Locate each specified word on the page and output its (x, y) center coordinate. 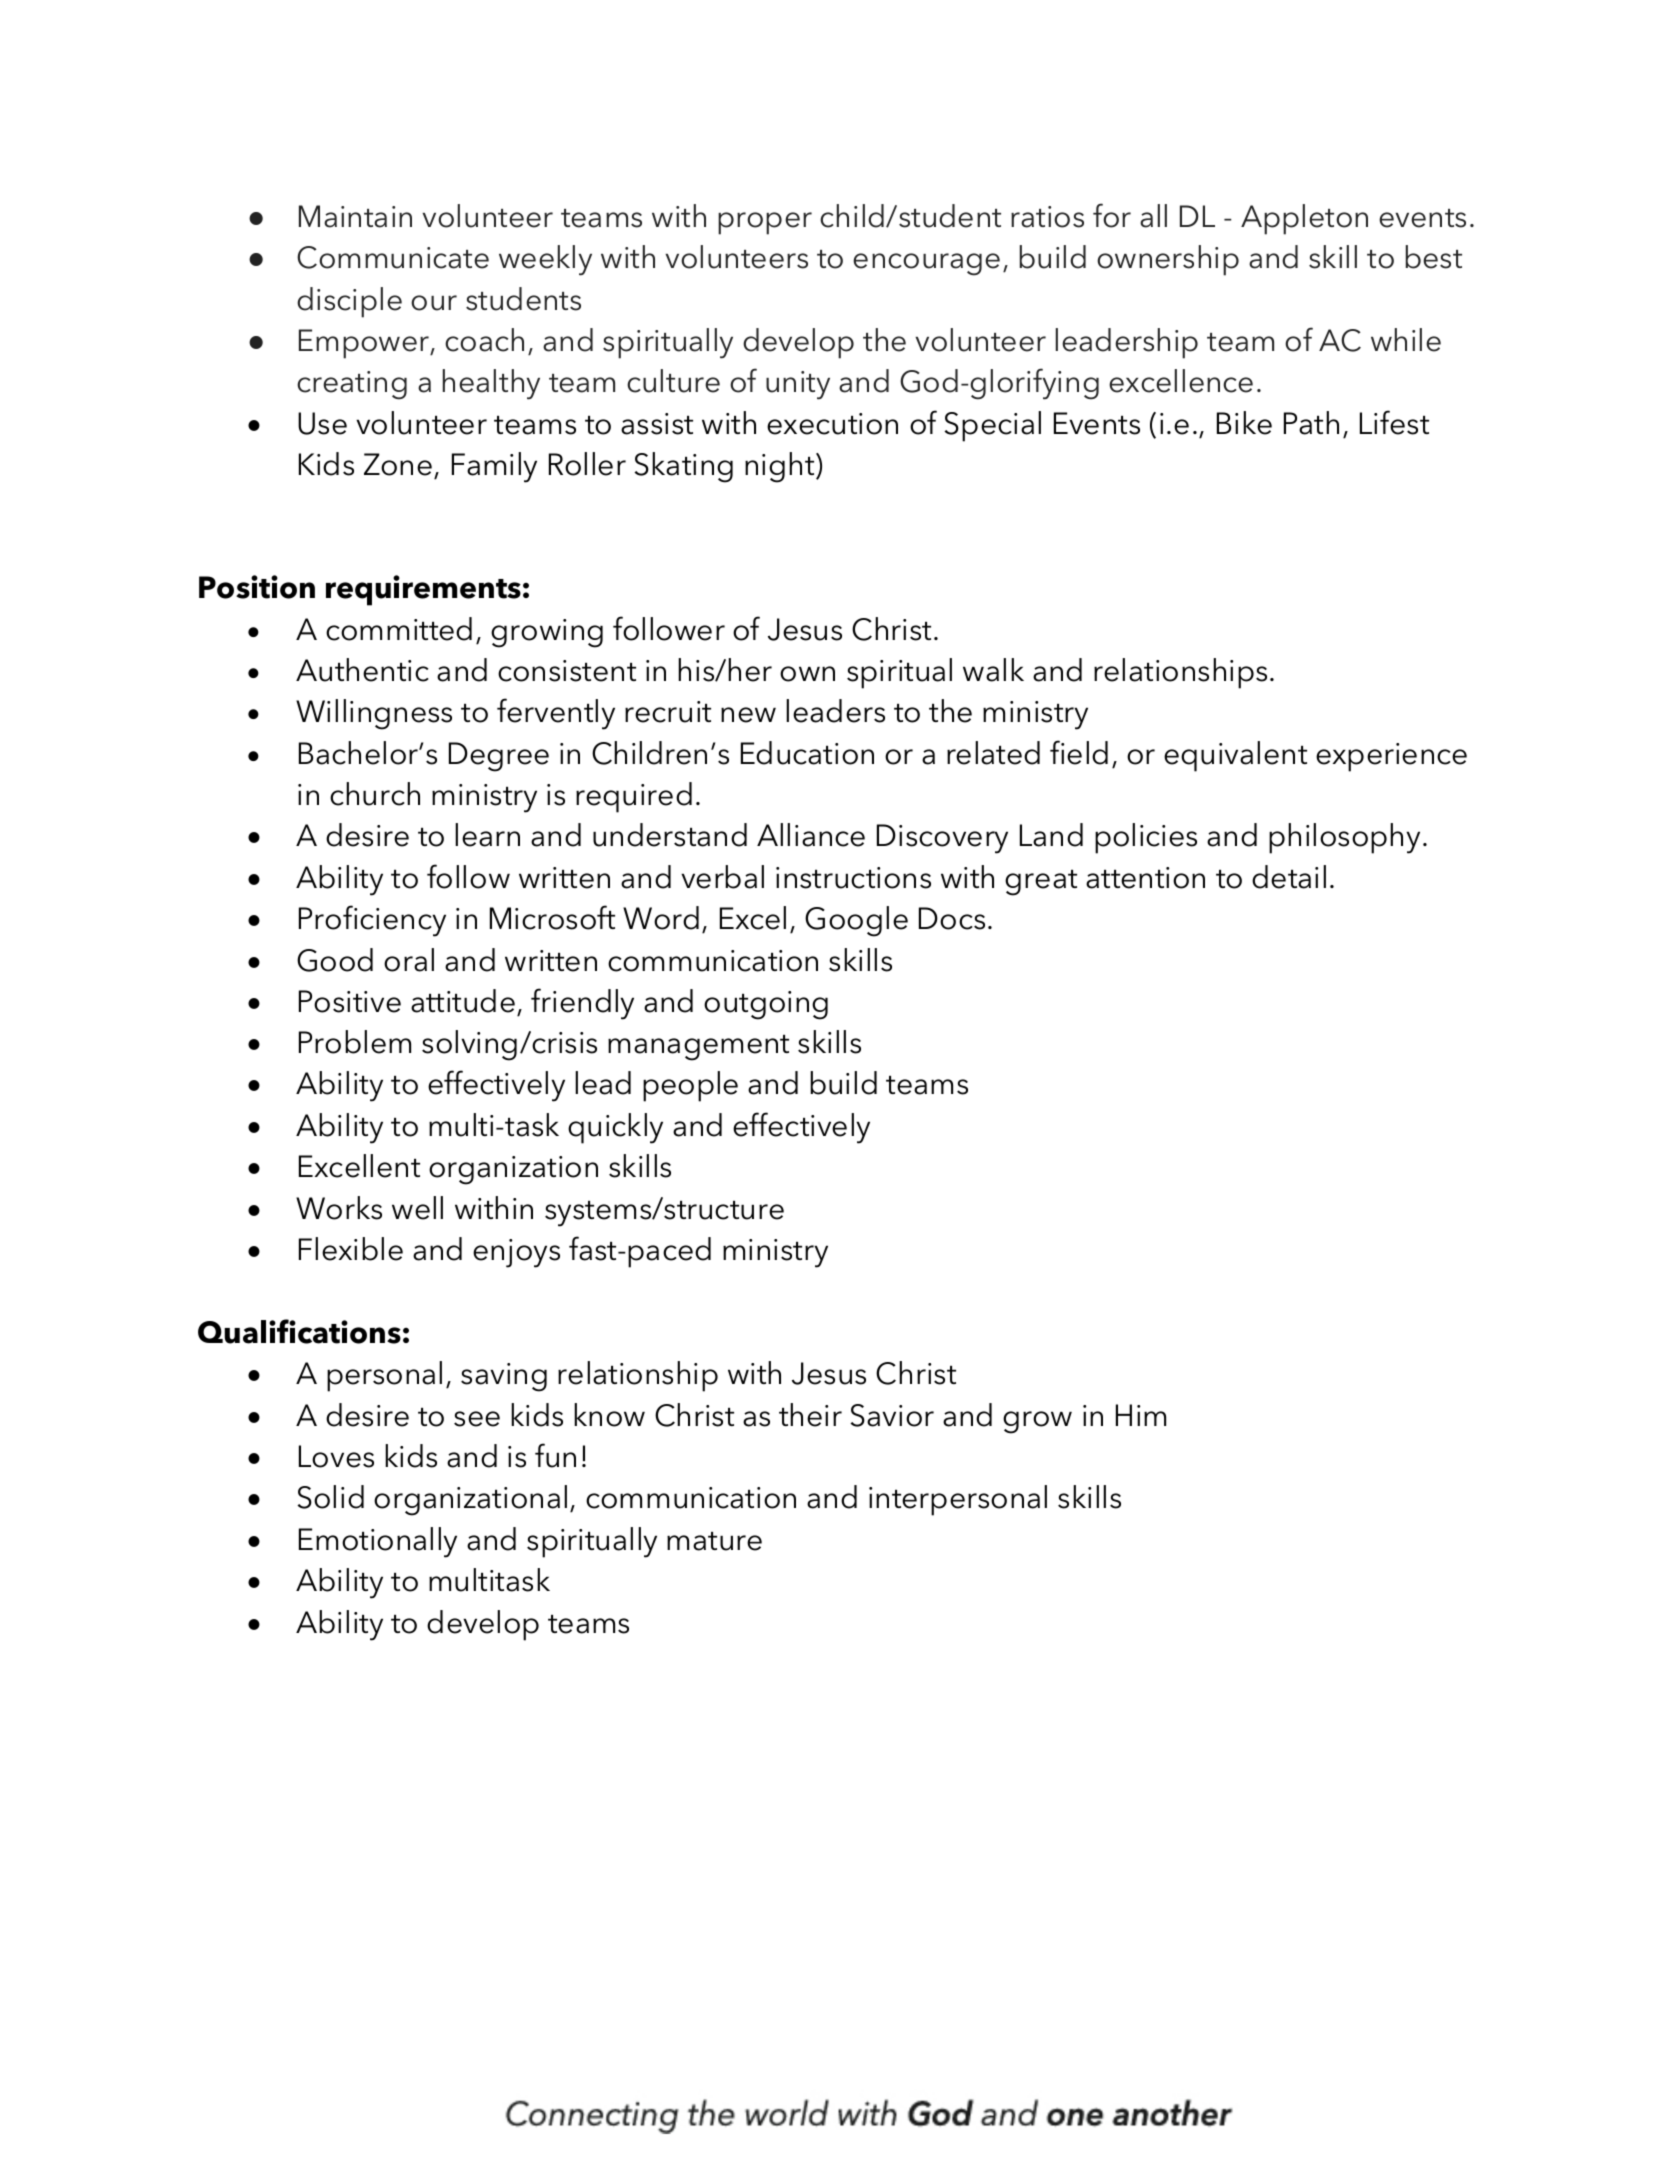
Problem (355, 1042)
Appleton (1304, 219)
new (748, 715)
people (690, 1086)
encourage (926, 264)
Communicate (393, 257)
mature (714, 1541)
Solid (330, 1497)
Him (1141, 1415)
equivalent (1235, 756)
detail (1289, 877)
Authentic (362, 670)
